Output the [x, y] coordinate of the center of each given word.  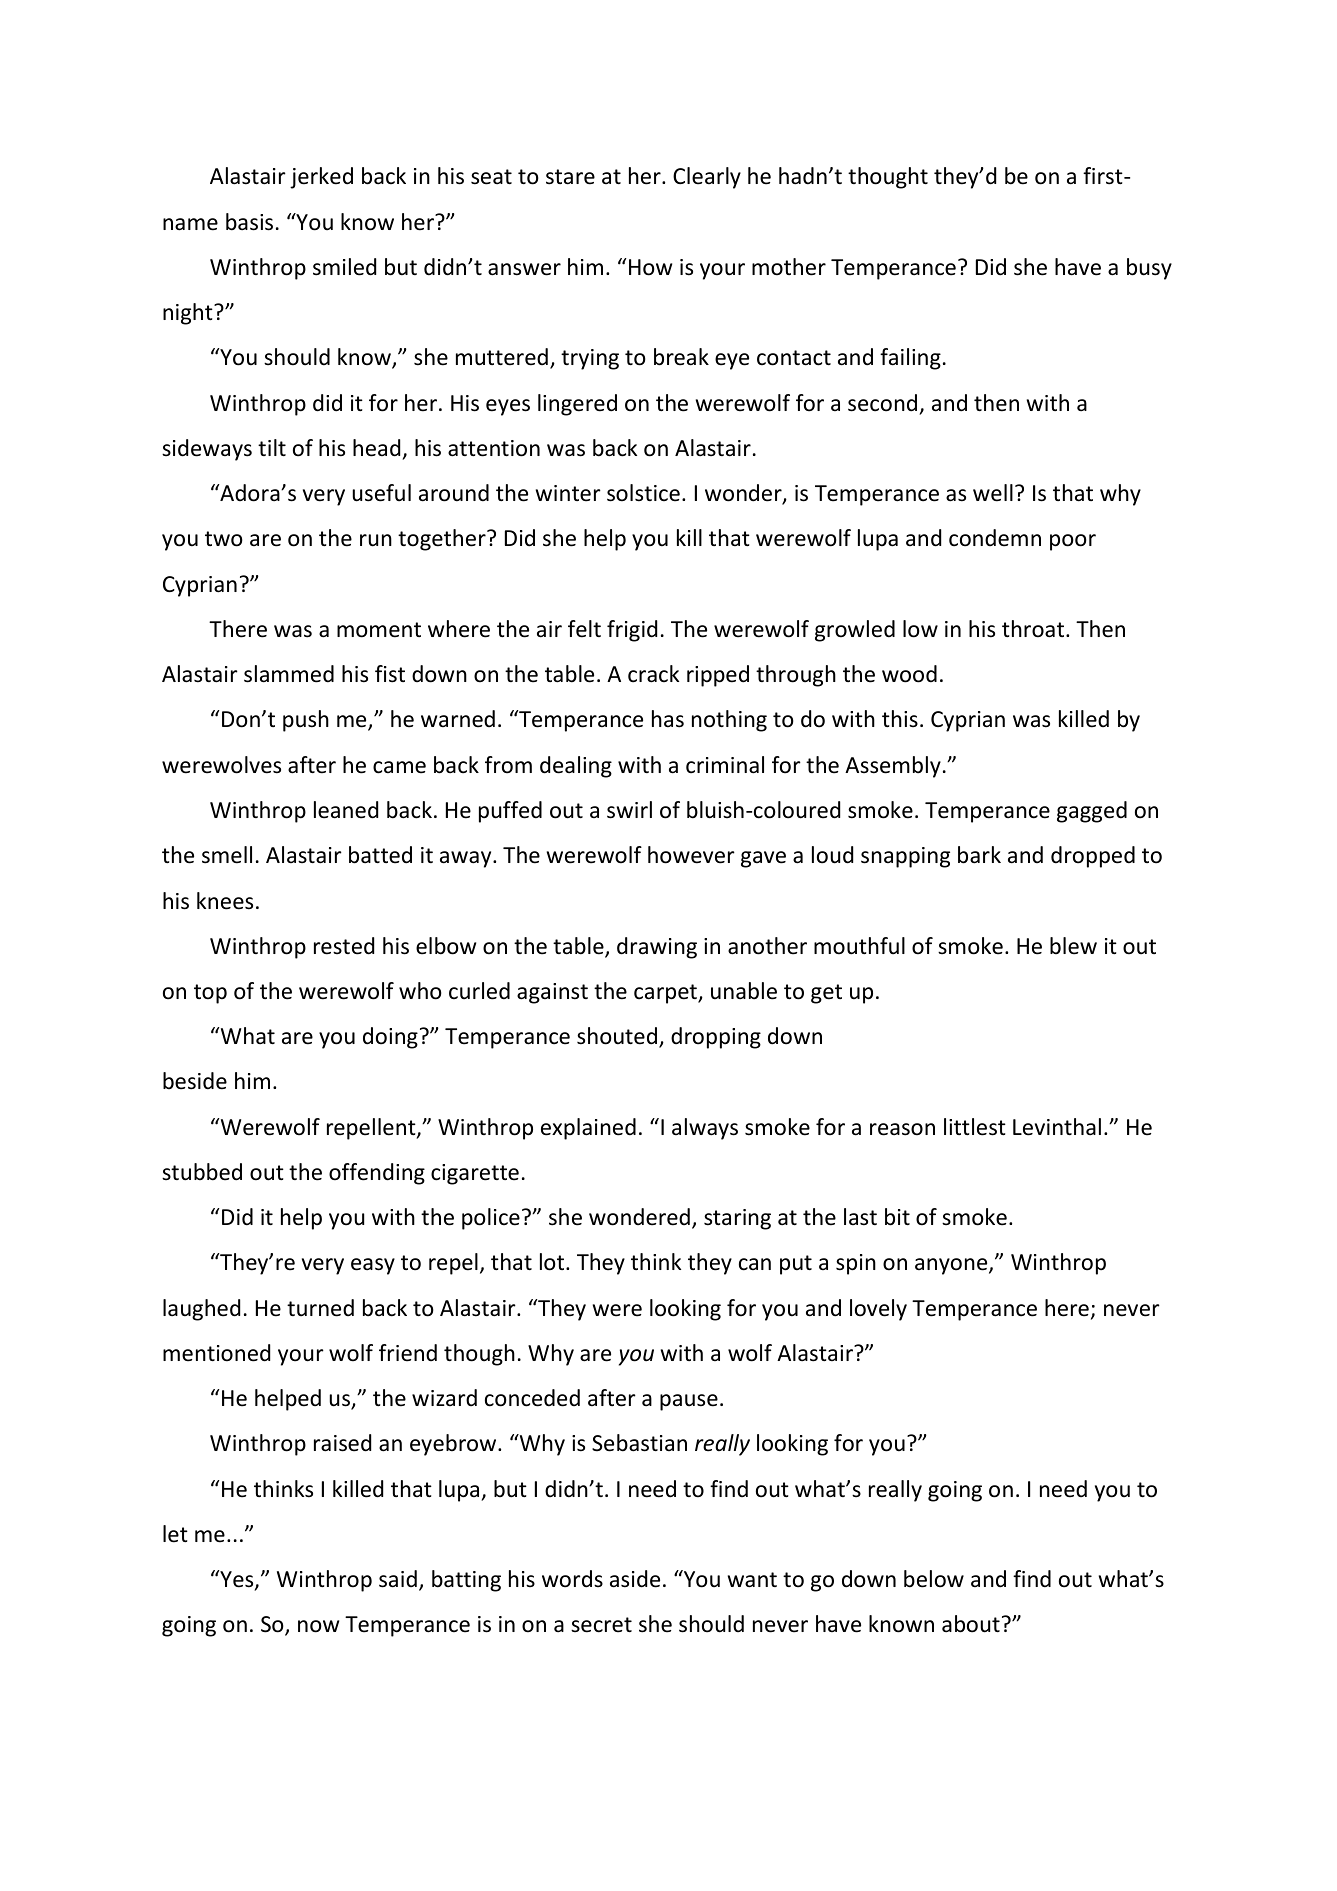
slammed [289, 674]
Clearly [707, 178]
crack [653, 674]
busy [1149, 269]
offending [377, 1174]
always [705, 1129]
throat [1034, 629]
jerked [321, 178]
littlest [975, 1127]
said [398, 1579]
